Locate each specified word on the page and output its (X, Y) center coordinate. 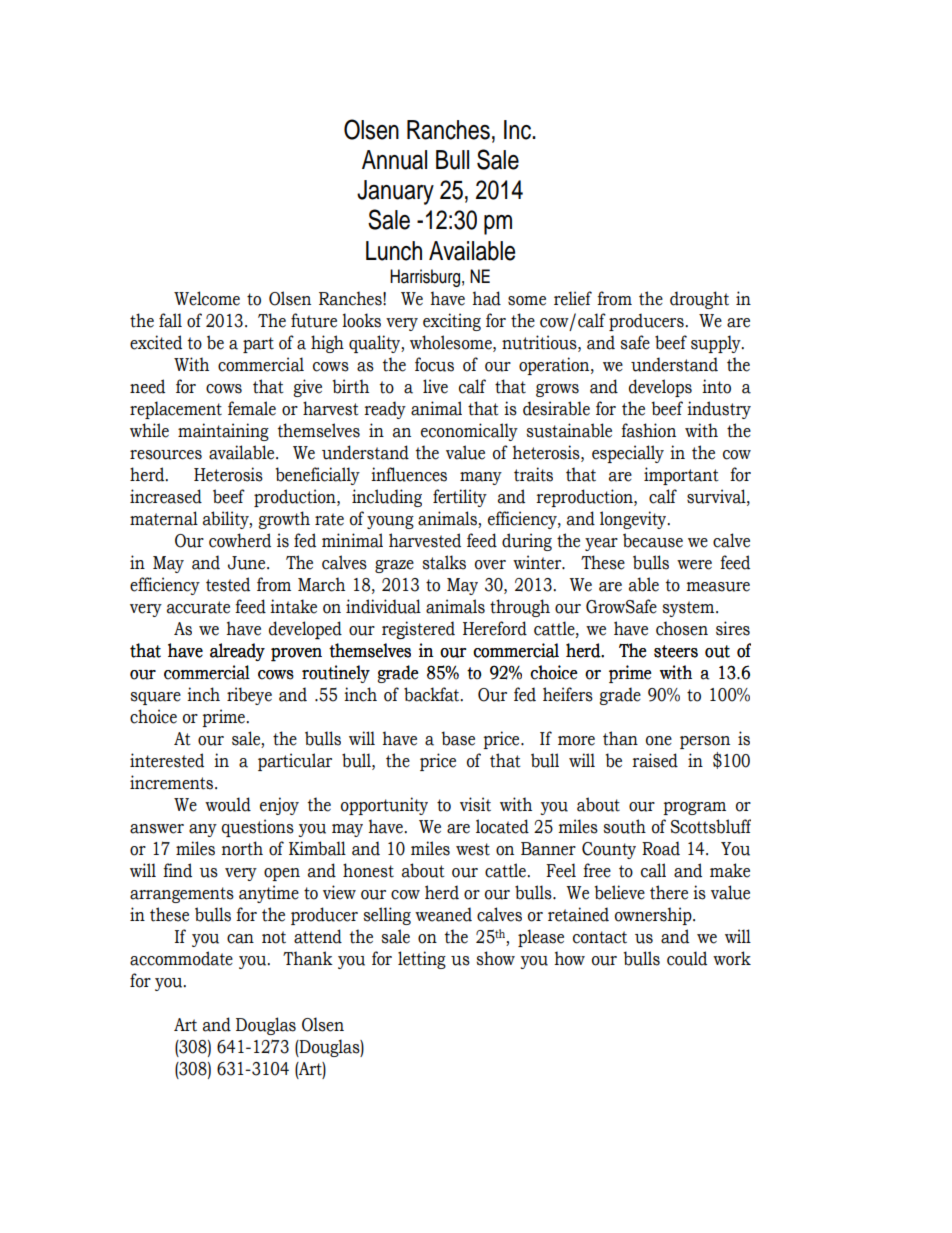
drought (699, 300)
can (240, 939)
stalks (444, 562)
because (653, 540)
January (395, 192)
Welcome (207, 298)
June (248, 563)
